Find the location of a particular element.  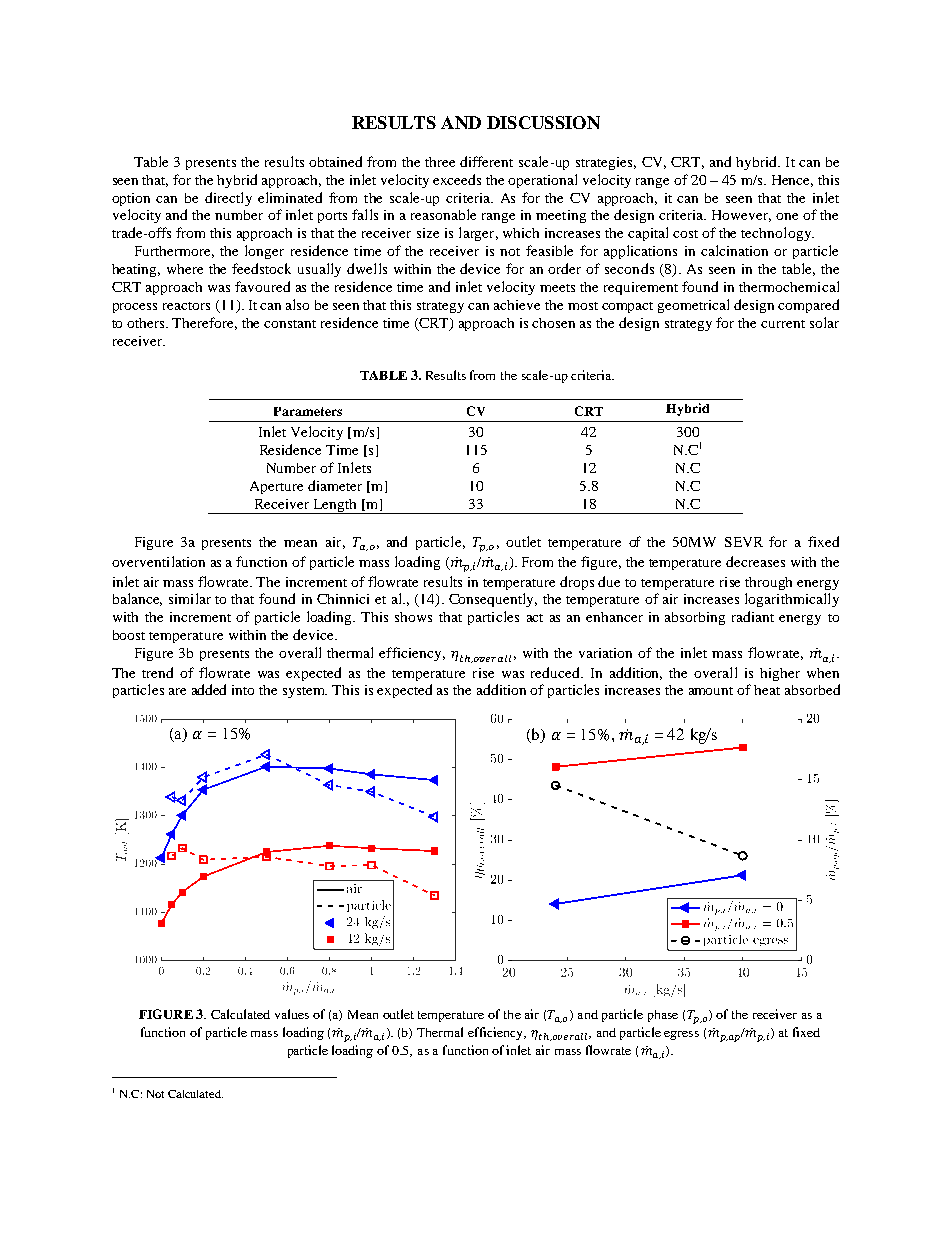

achieve is located at coordinates (517, 305).
